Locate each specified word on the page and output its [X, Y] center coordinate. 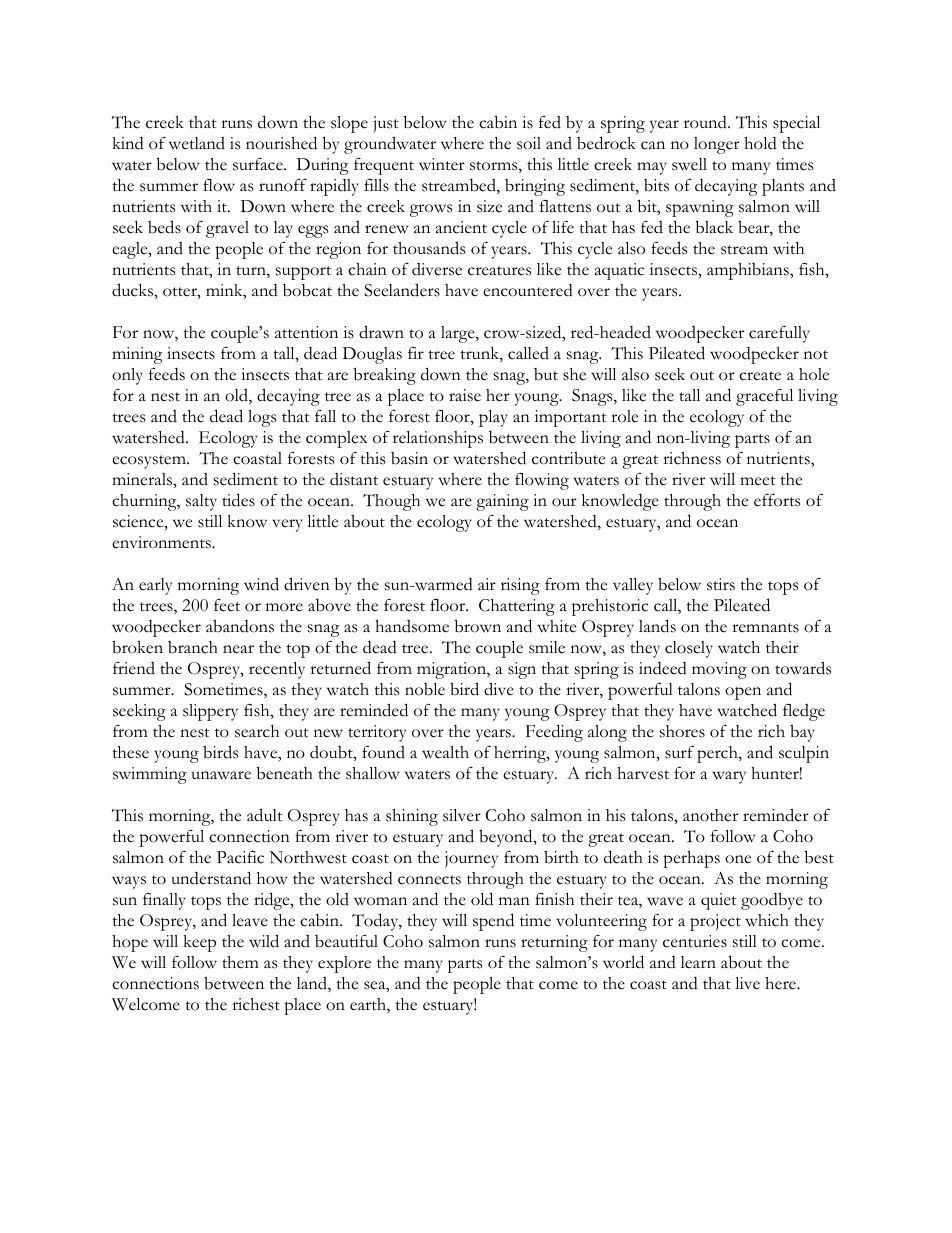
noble [425, 689]
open [743, 693]
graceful [764, 397]
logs [262, 418]
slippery [210, 712]
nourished [281, 143]
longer [717, 145]
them [240, 962]
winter [442, 164]
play [493, 418]
